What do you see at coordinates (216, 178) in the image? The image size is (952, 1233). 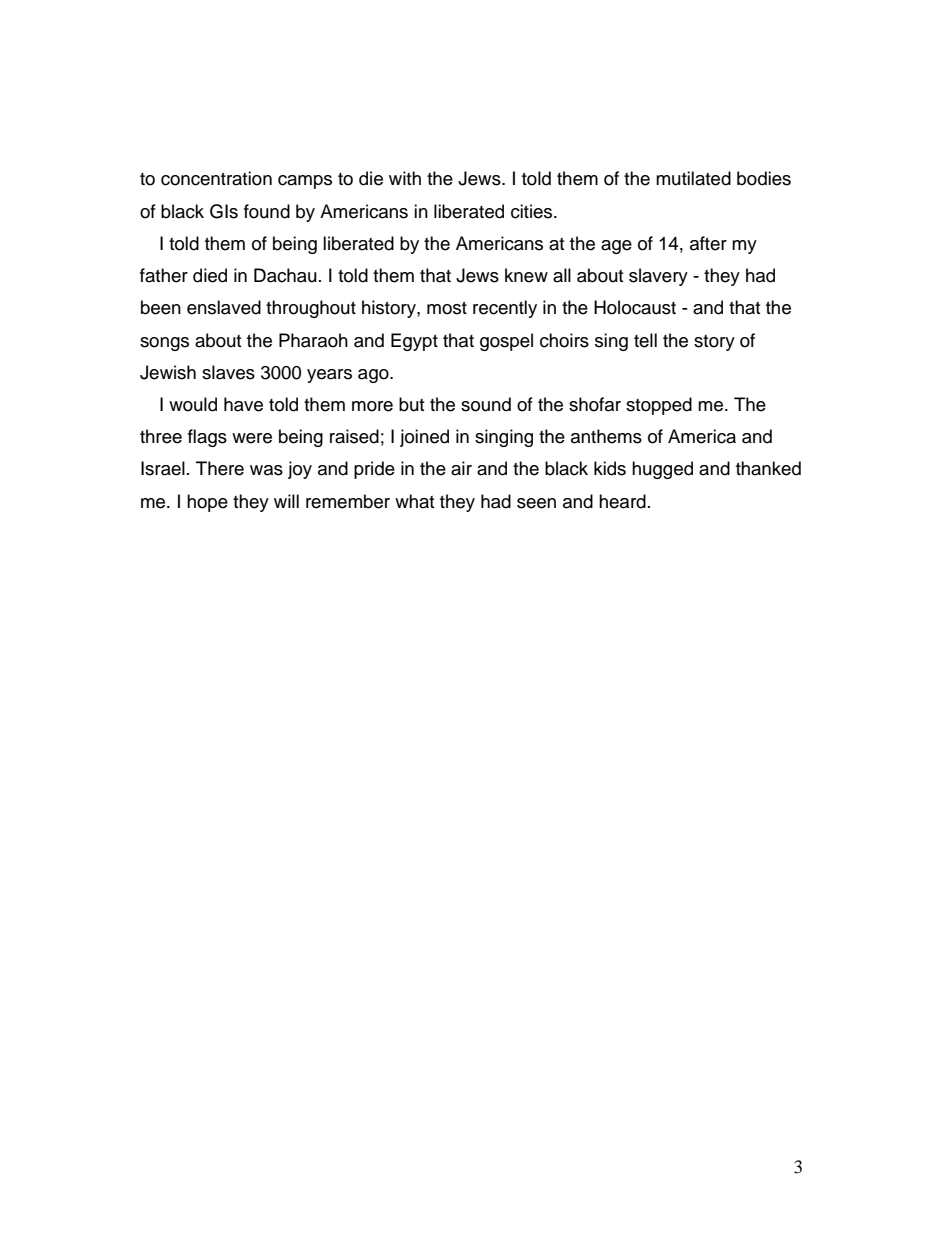 I see `concentration` at bounding box center [216, 178].
